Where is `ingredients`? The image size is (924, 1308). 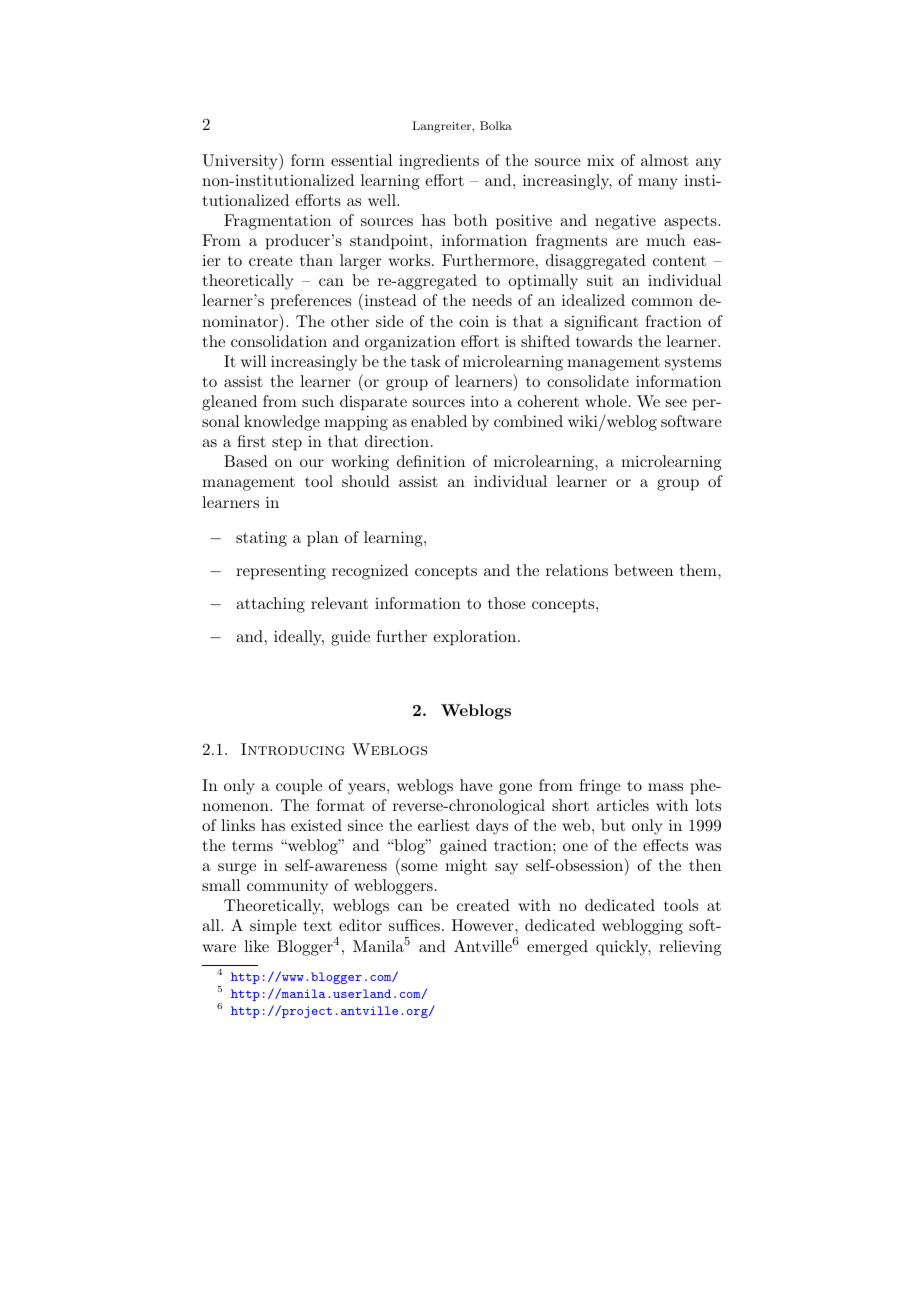
ingredients is located at coordinates (439, 162).
